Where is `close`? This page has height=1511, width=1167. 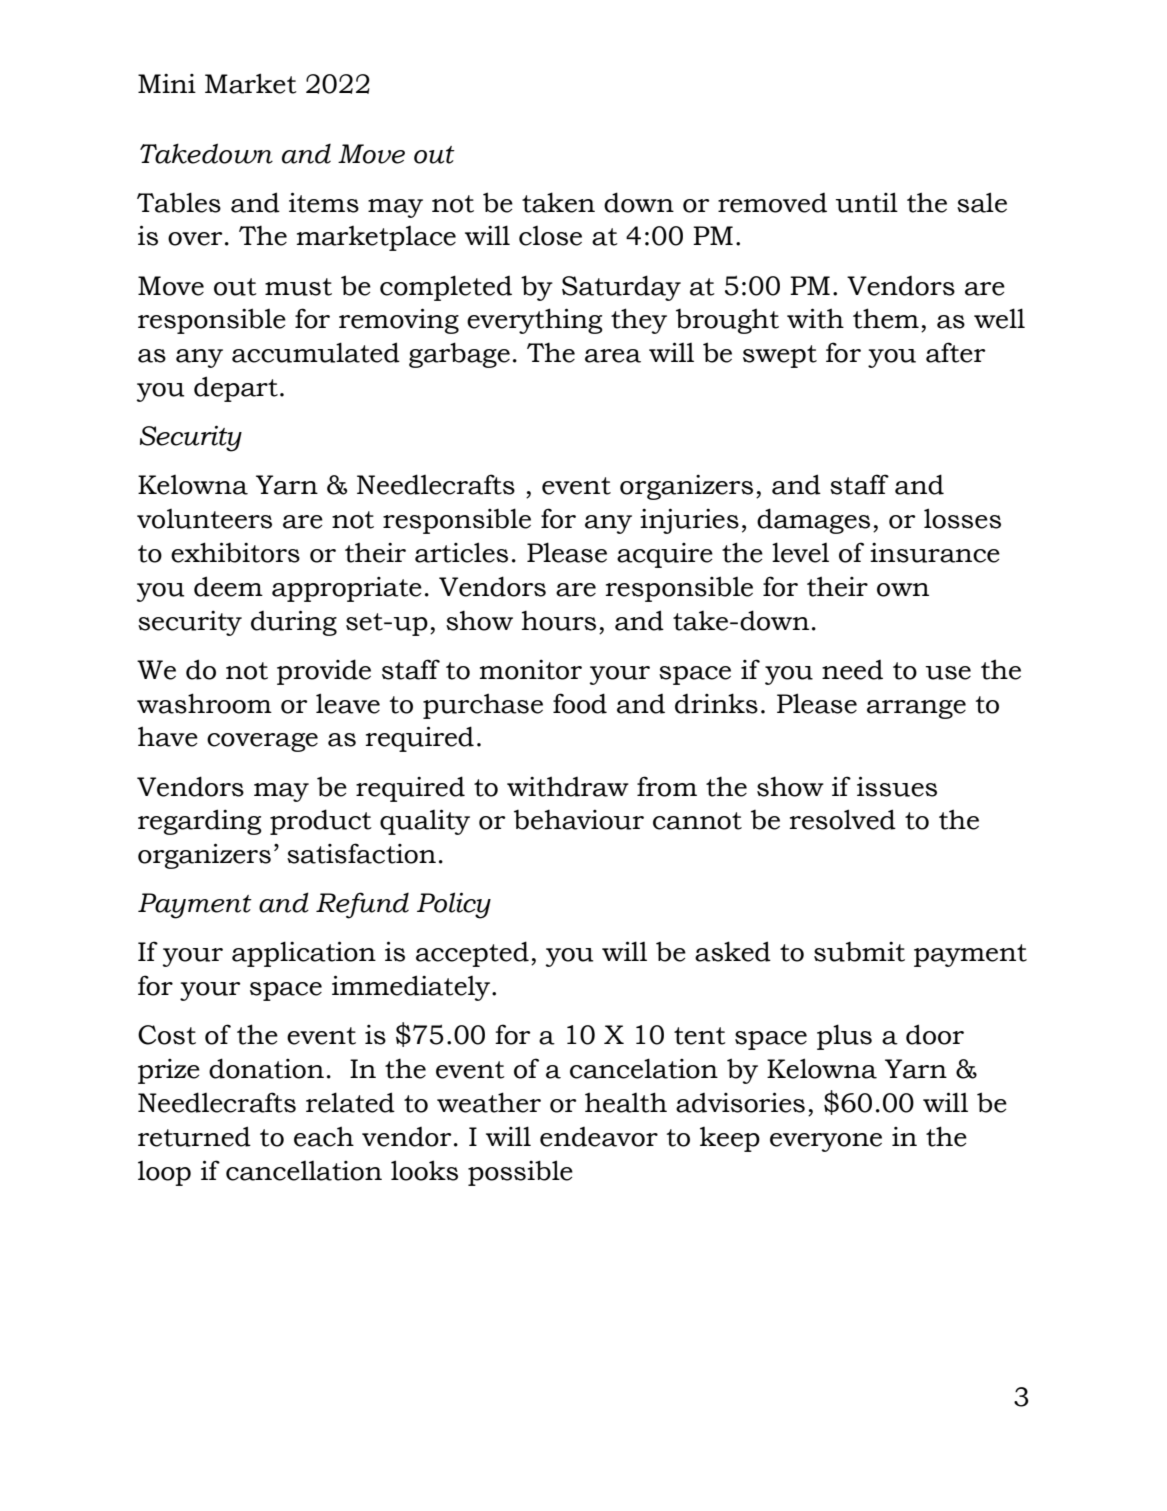 close is located at coordinates (550, 236).
